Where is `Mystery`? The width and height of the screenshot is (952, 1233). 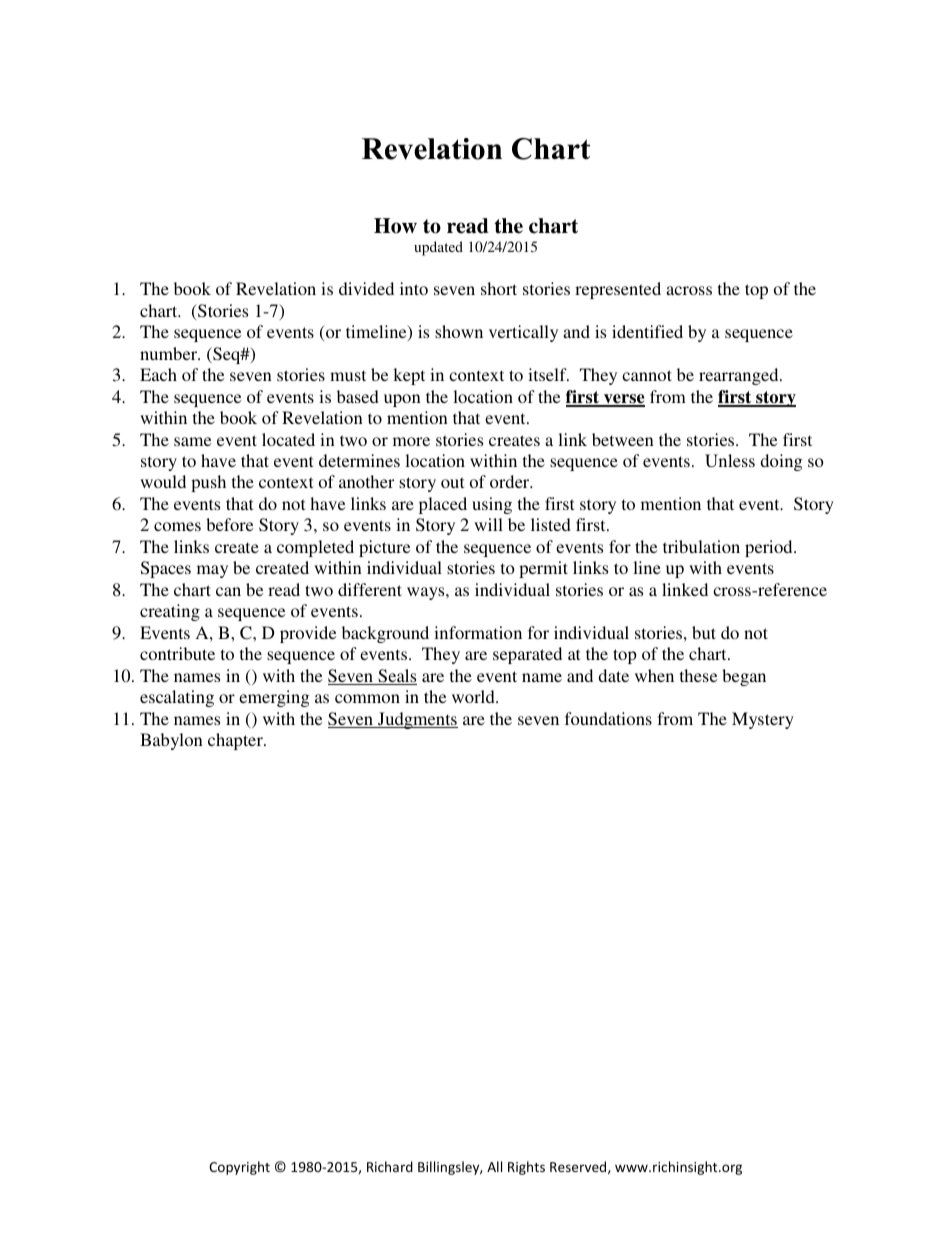 Mystery is located at coordinates (763, 720).
